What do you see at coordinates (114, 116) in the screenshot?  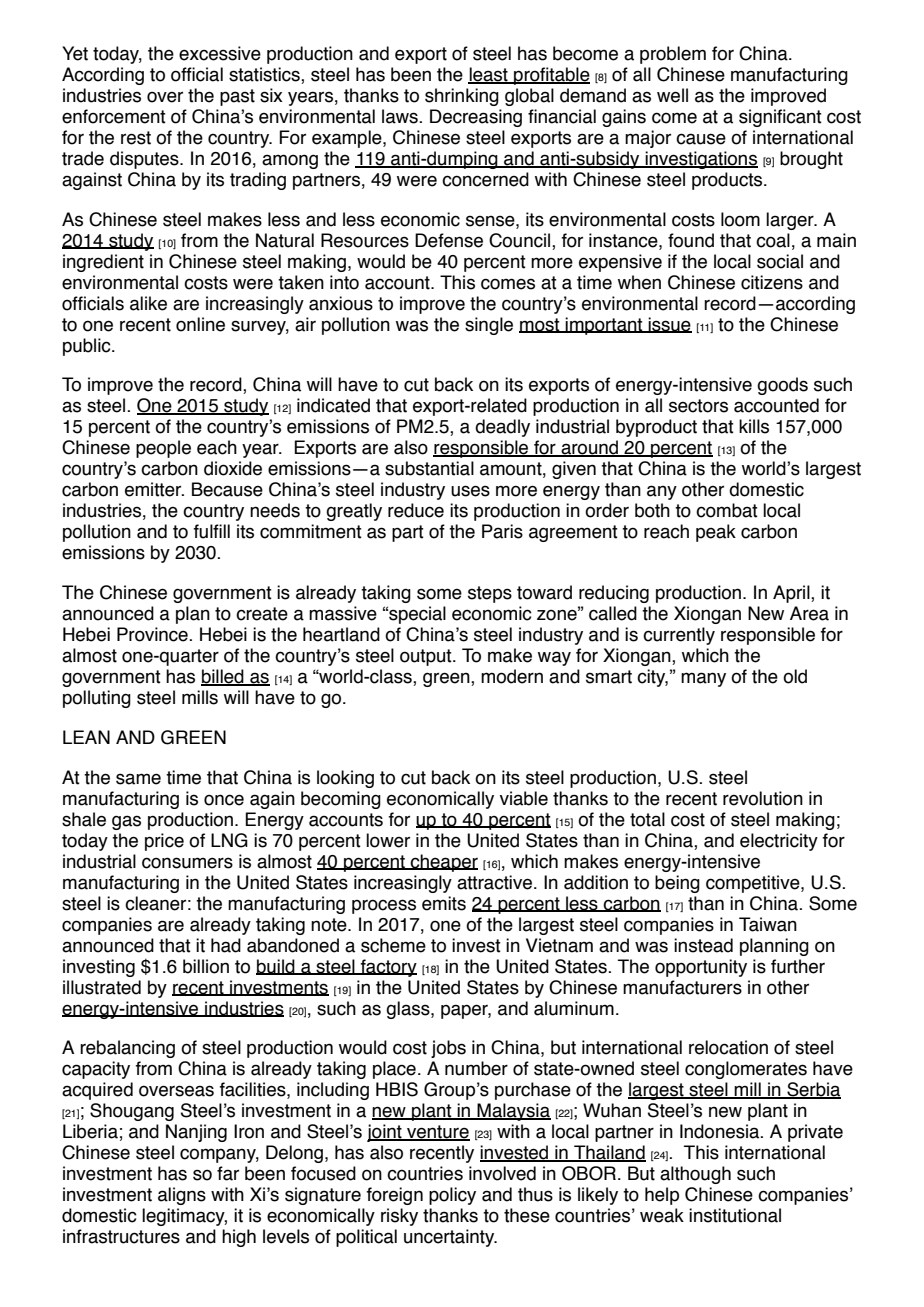 I see `enforcement` at bounding box center [114, 116].
